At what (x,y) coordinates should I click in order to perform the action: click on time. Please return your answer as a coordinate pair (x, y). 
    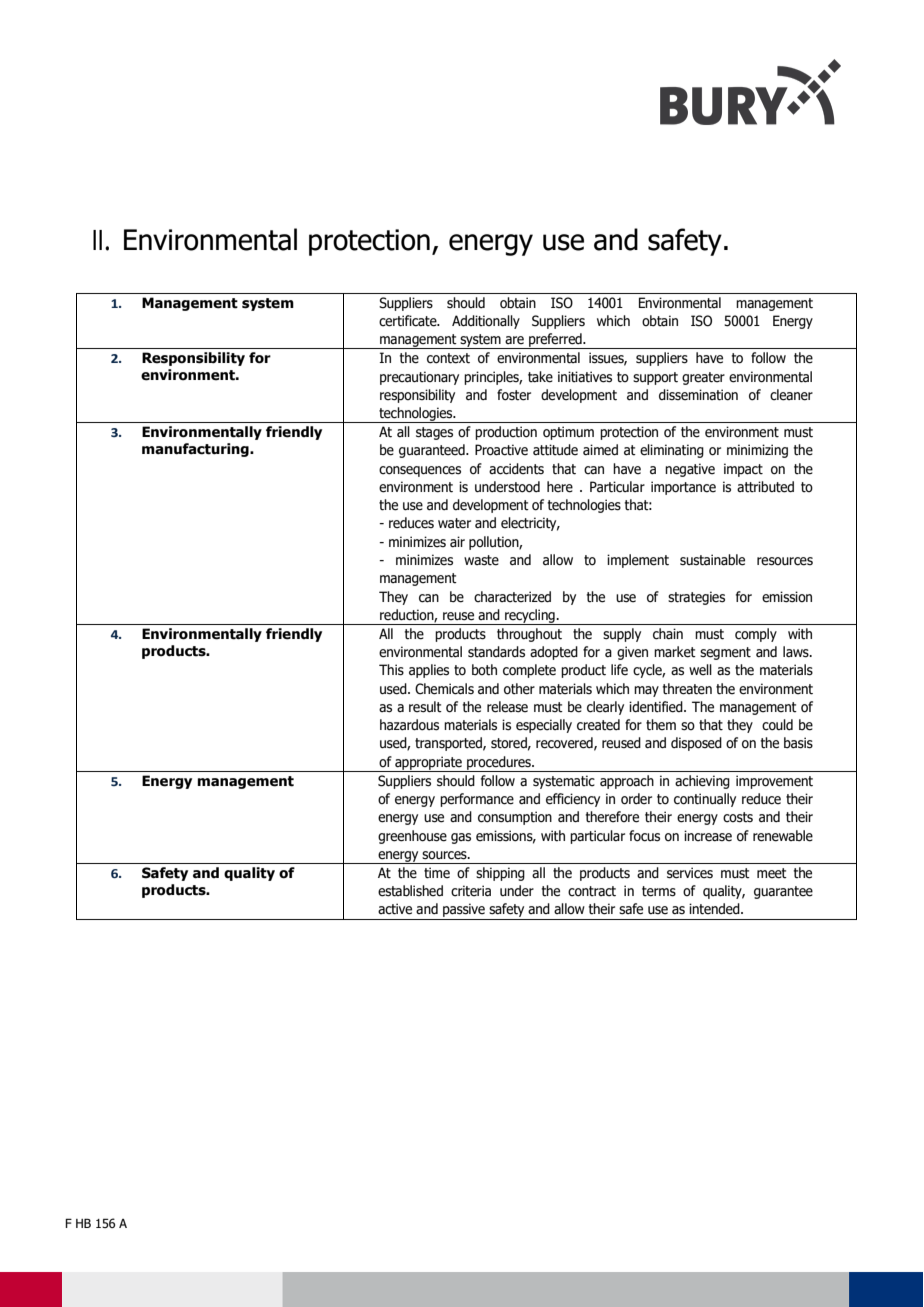
    Looking at the image, I should click on (437, 873).
